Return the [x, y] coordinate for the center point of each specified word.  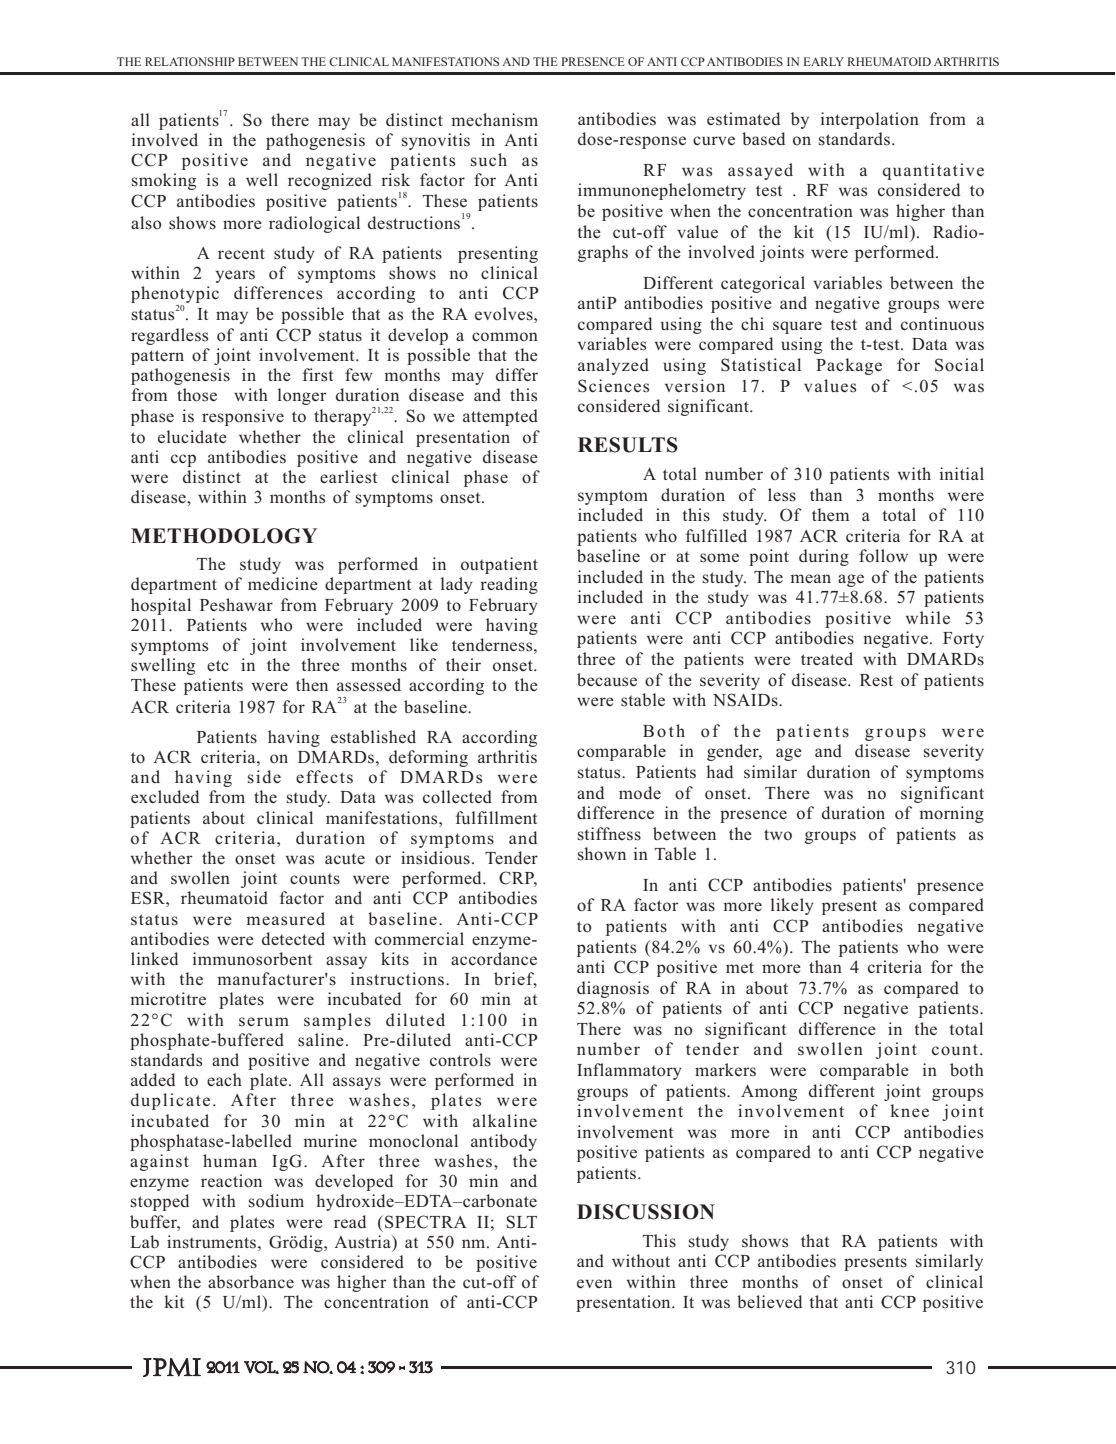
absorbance [251, 1282]
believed [769, 1302]
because [607, 680]
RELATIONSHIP [190, 61]
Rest [876, 680]
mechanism [494, 120]
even [594, 1283]
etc [218, 665]
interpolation [870, 120]
